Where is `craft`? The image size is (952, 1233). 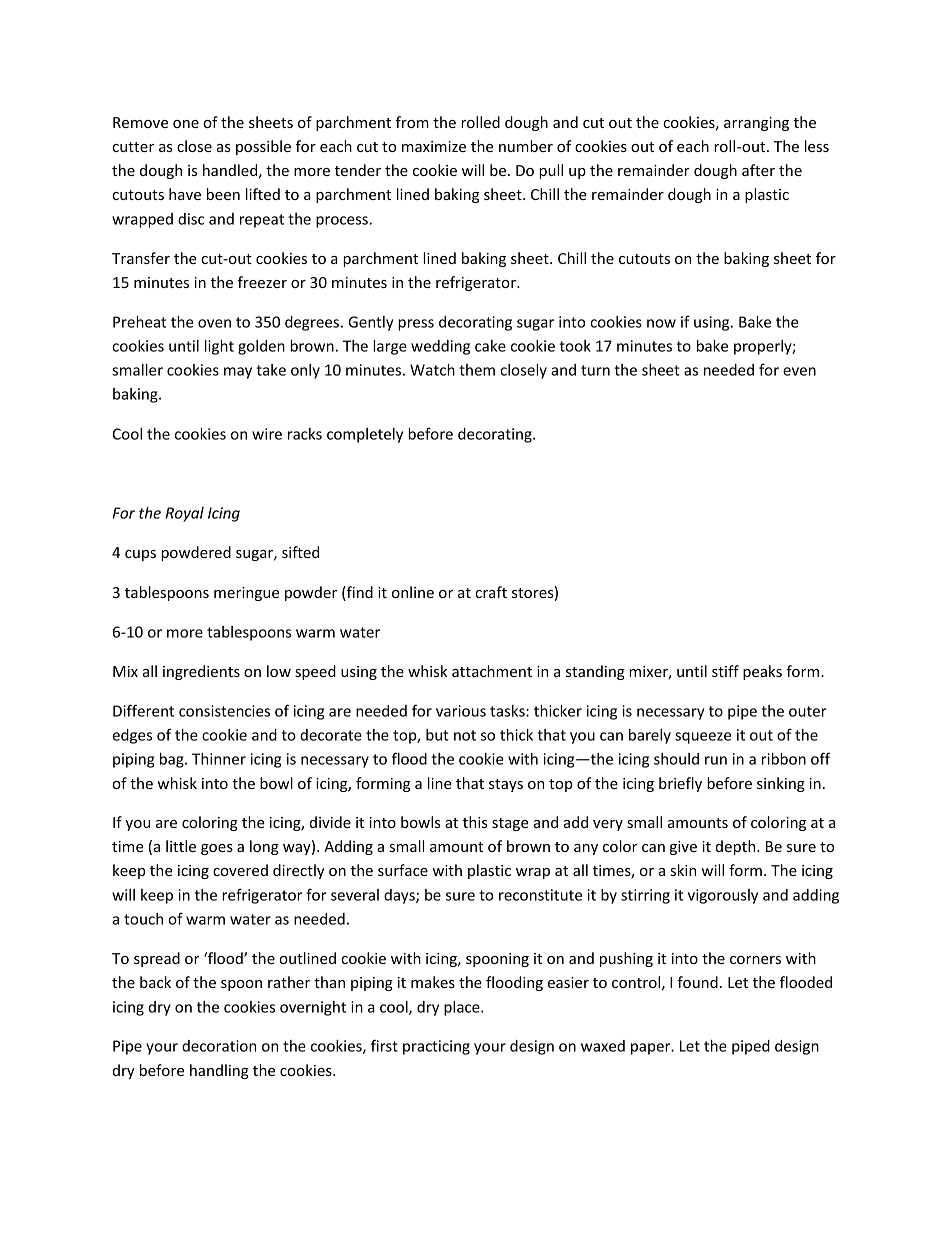
craft is located at coordinates (491, 592).
